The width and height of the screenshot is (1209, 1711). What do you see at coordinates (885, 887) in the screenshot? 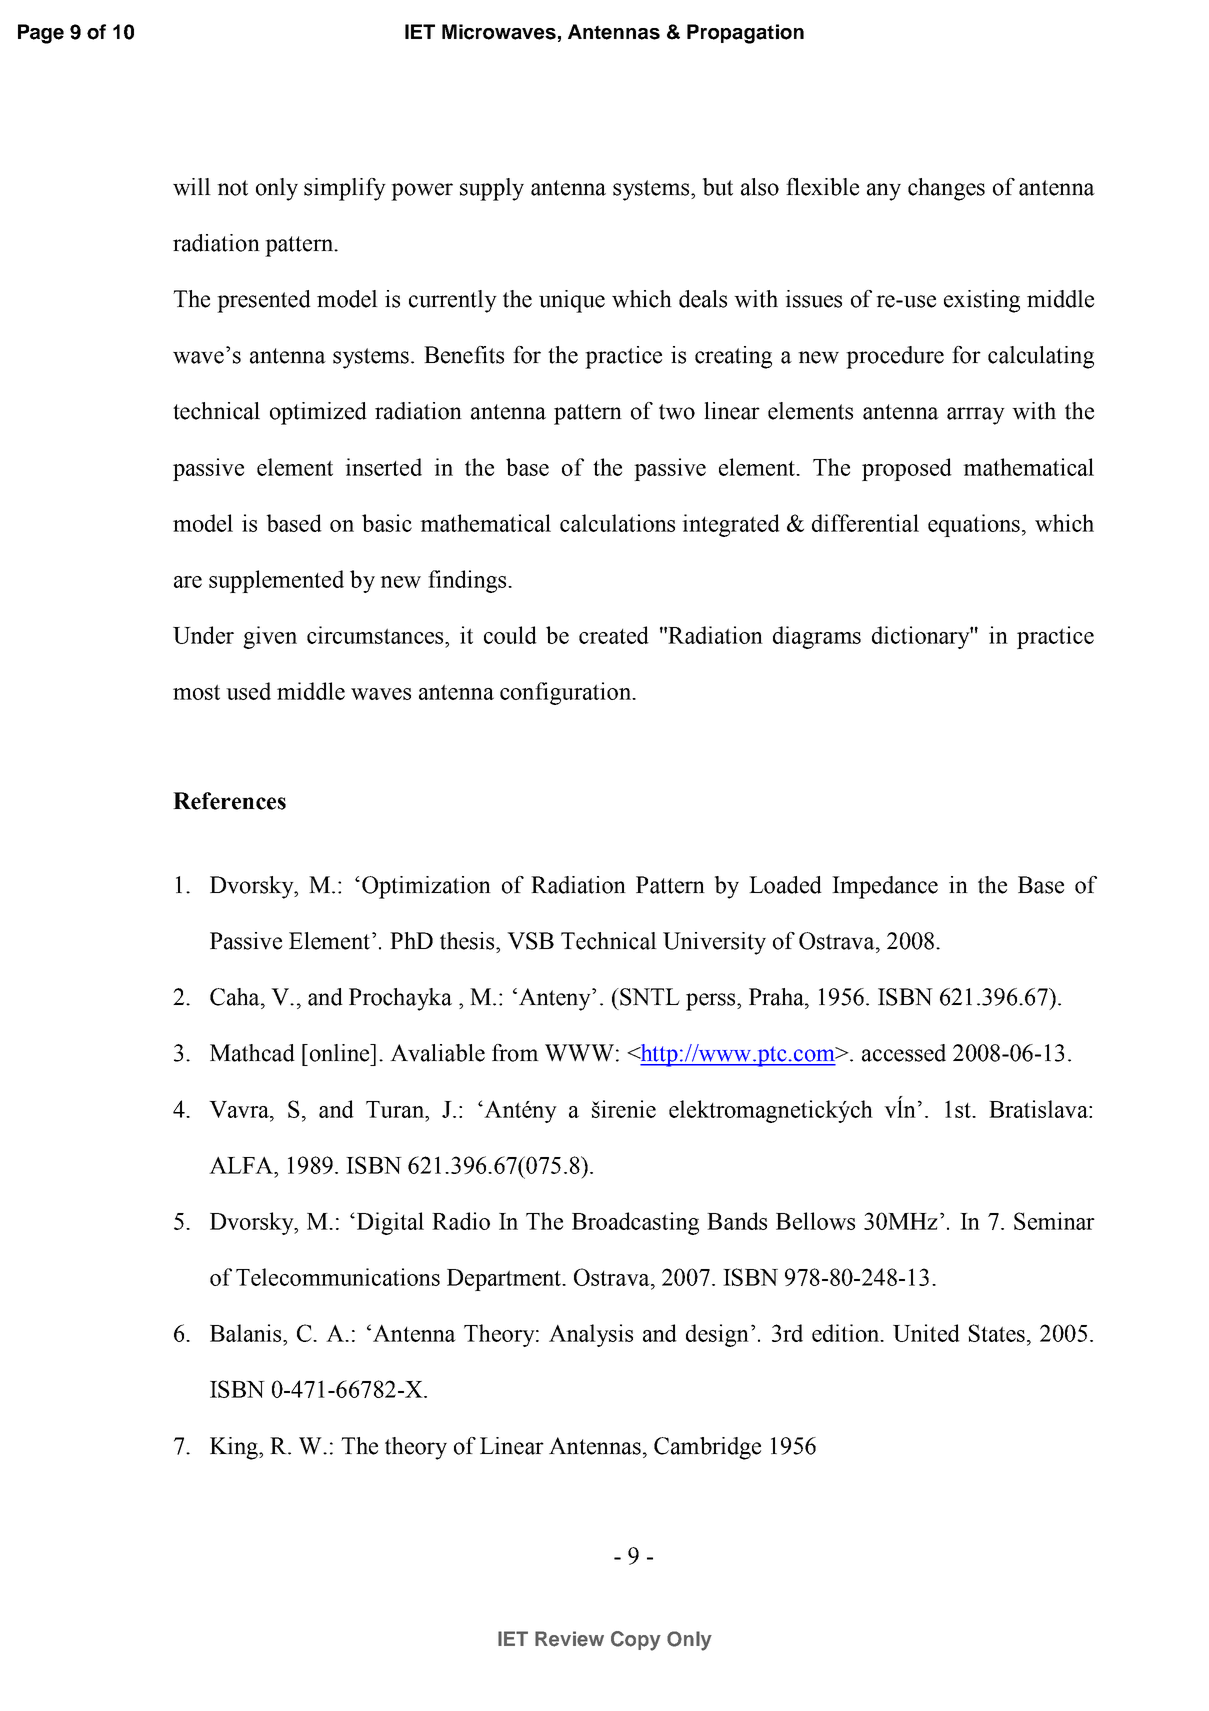
I see `Impedance` at bounding box center [885, 887].
